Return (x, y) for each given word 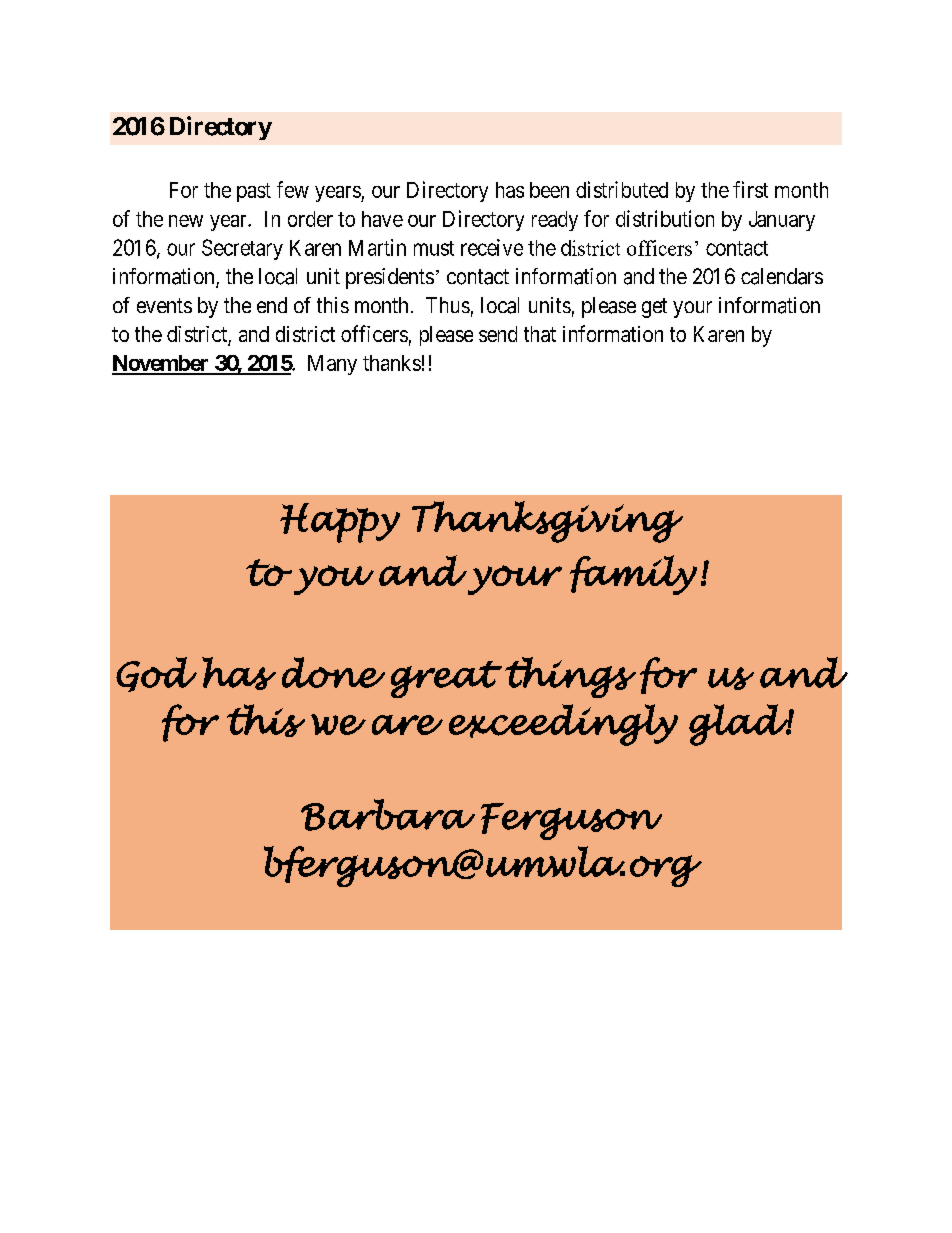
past (254, 192)
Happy (340, 523)
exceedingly (563, 725)
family (633, 575)
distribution (665, 218)
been (549, 190)
